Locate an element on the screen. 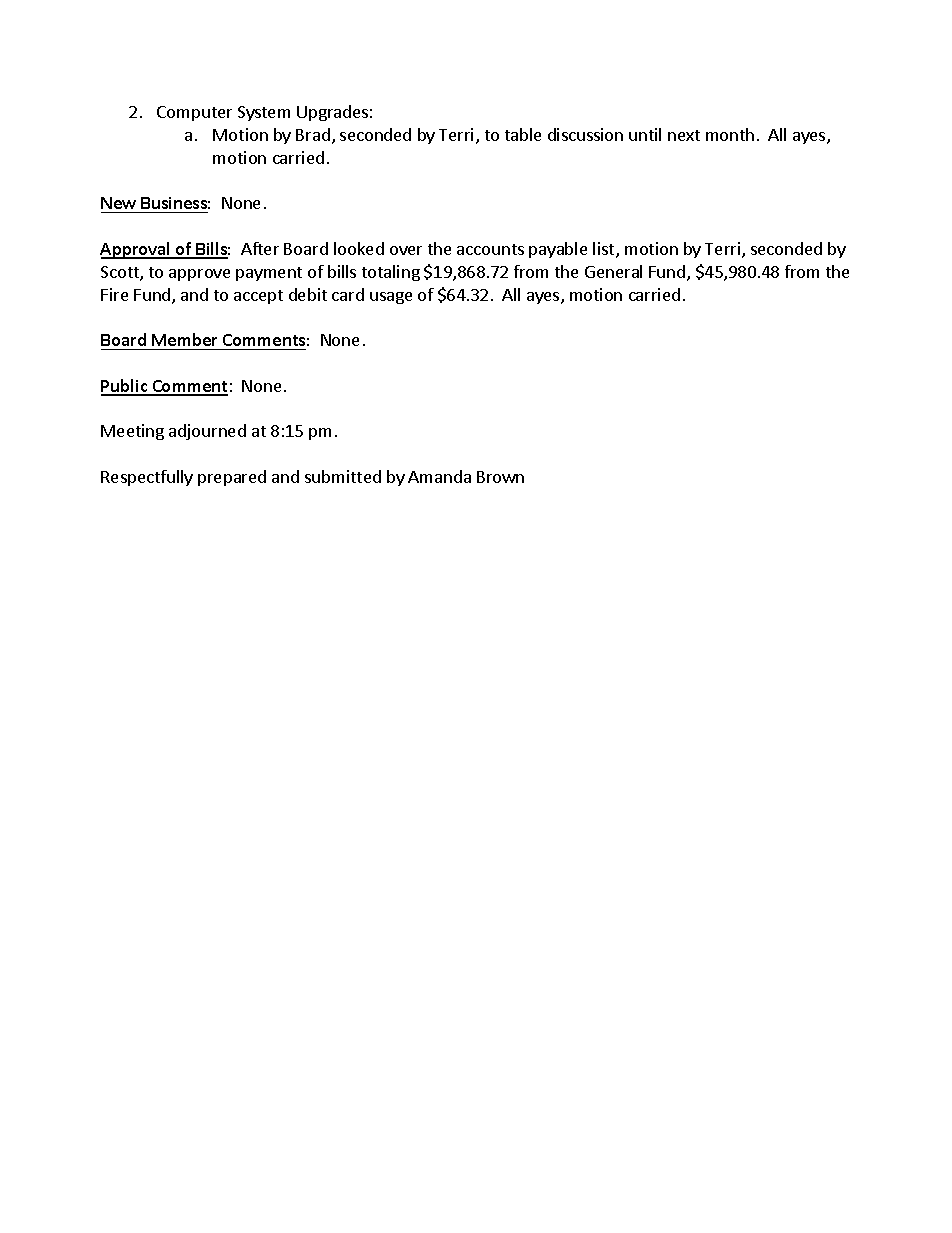 Image resolution: width=952 pixels, height=1233 pixels. Brown is located at coordinates (500, 477).
